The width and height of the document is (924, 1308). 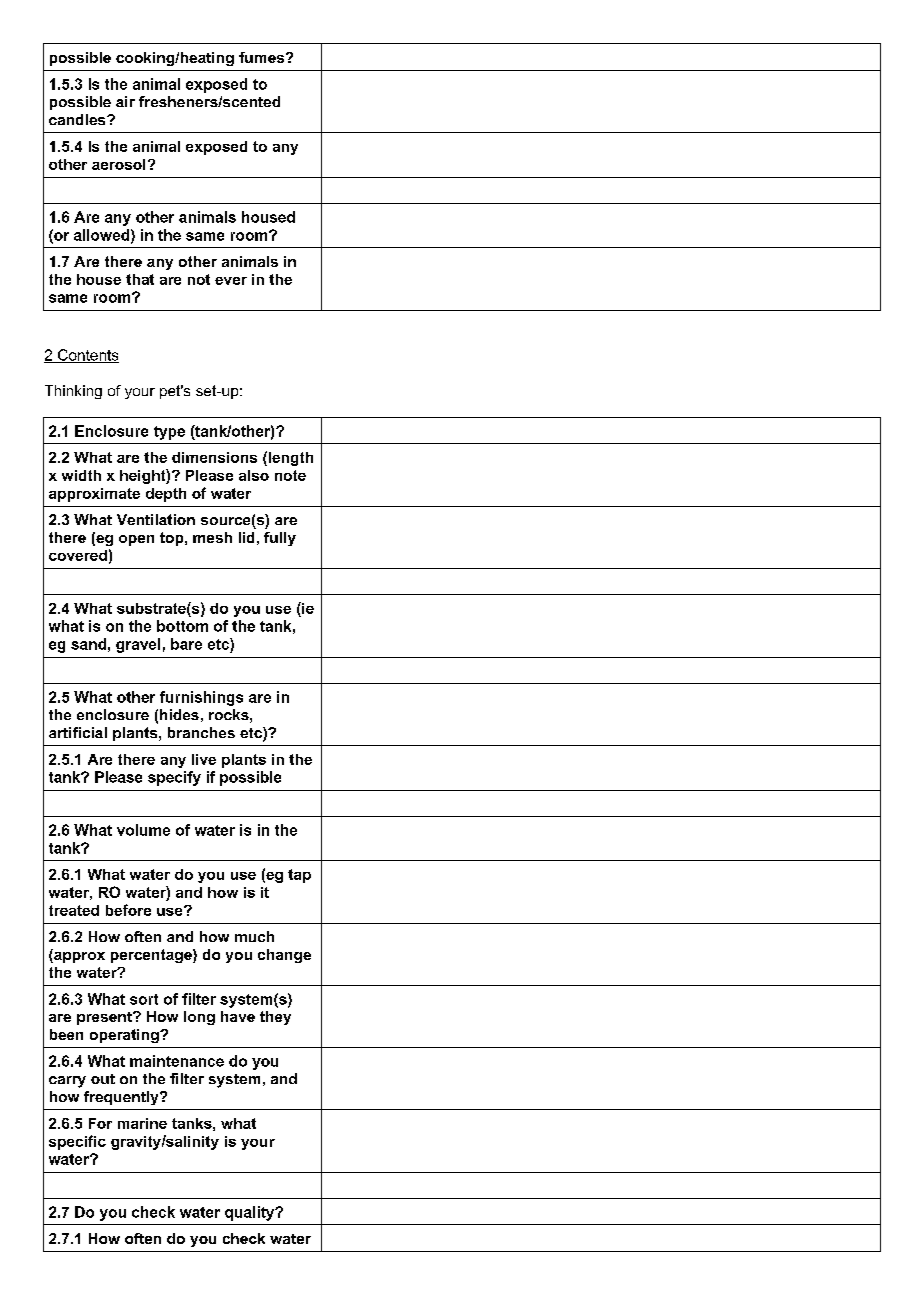 What do you see at coordinates (231, 281) in the document?
I see `ever` at bounding box center [231, 281].
